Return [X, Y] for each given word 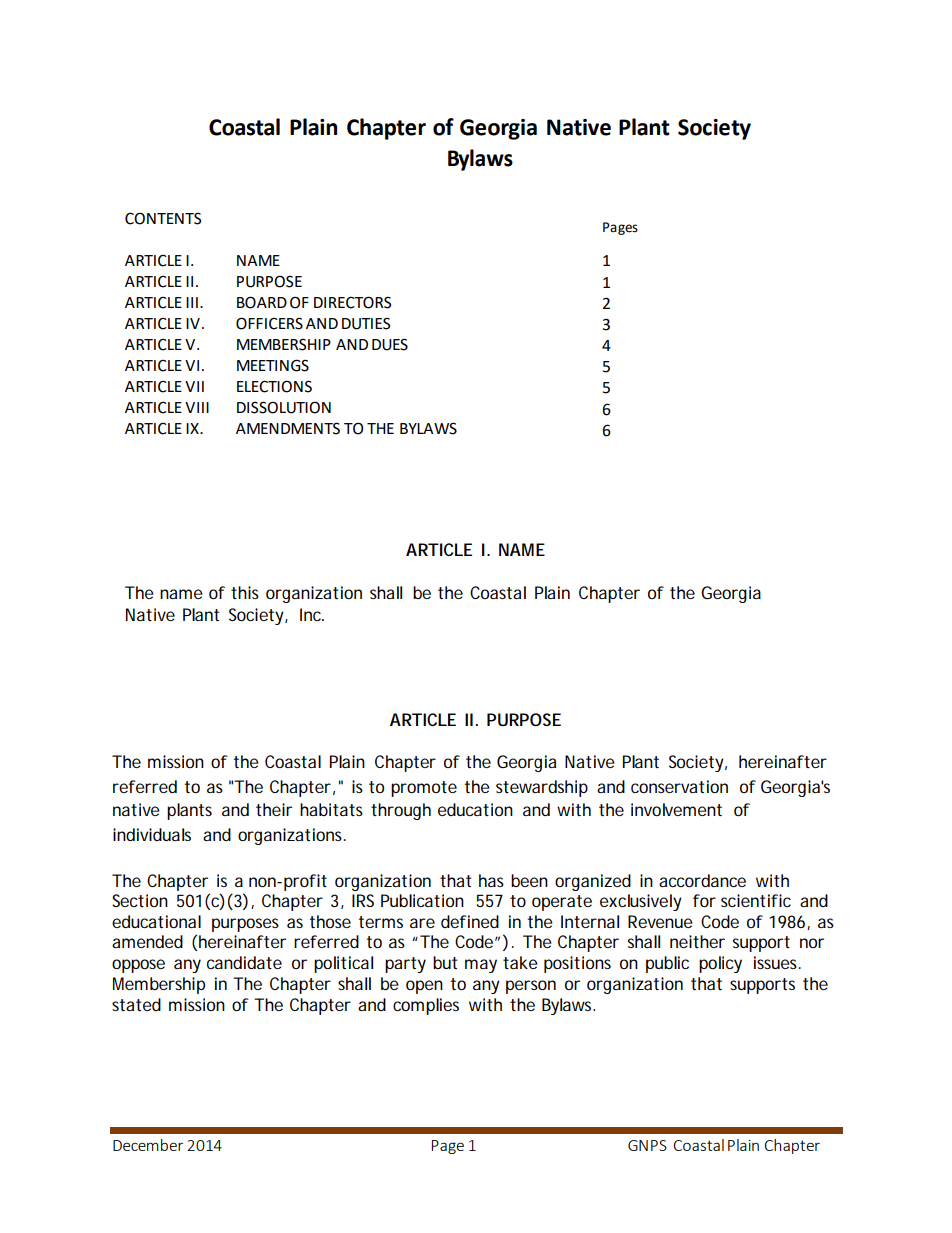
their [274, 809]
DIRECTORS [352, 302]
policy [720, 964]
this [245, 592]
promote [424, 789]
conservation [679, 786]
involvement [676, 809]
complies [426, 1006]
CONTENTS [163, 218]
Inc [312, 614]
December [148, 1145]
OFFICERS [269, 323]
